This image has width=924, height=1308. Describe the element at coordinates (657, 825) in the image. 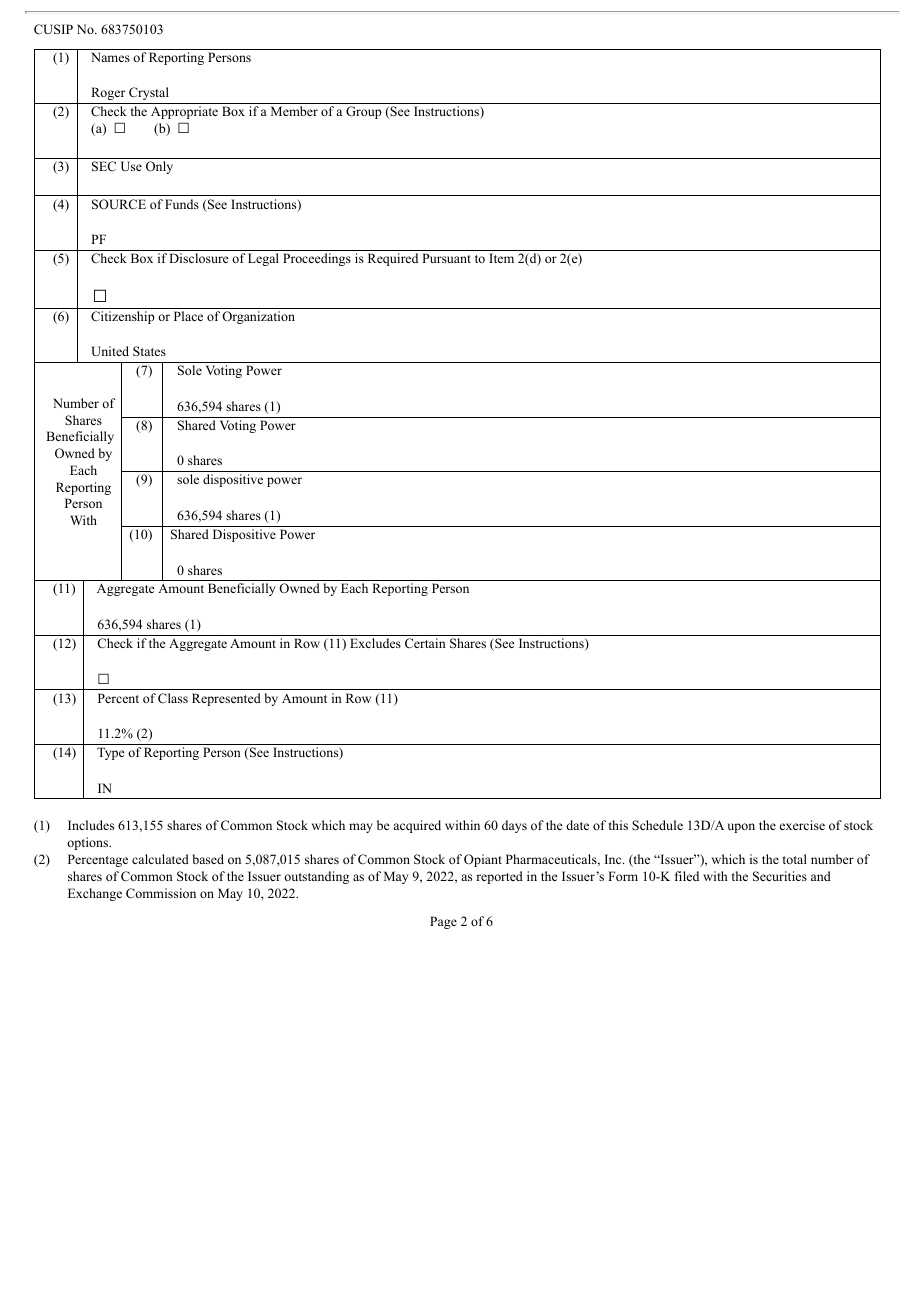

I see `Schedule` at that location.
